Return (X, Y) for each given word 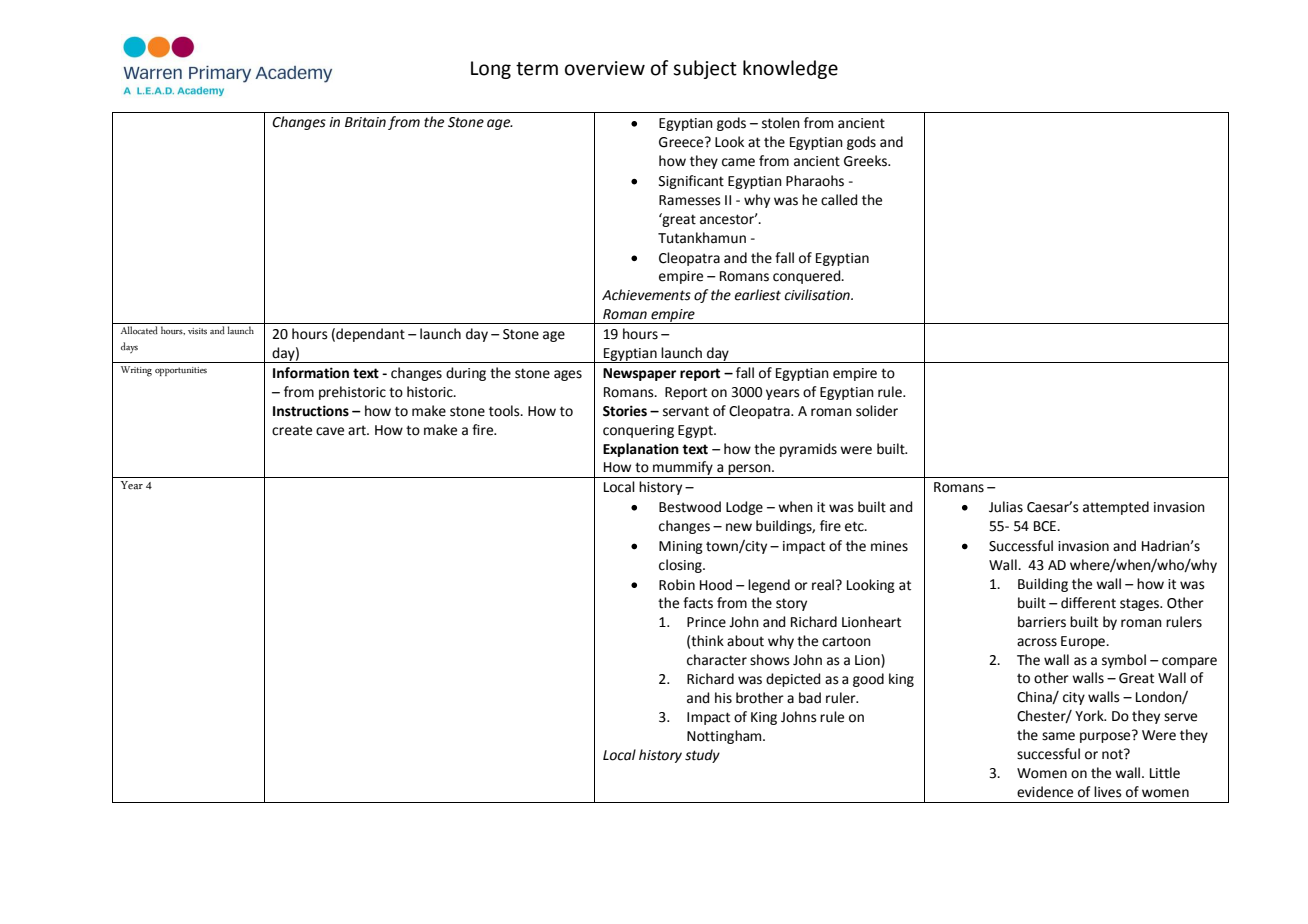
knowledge (790, 69)
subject (705, 69)
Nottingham (725, 737)
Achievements (646, 295)
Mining (681, 547)
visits (197, 331)
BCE (1046, 526)
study (702, 756)
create (292, 430)
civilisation (818, 295)
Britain (365, 122)
